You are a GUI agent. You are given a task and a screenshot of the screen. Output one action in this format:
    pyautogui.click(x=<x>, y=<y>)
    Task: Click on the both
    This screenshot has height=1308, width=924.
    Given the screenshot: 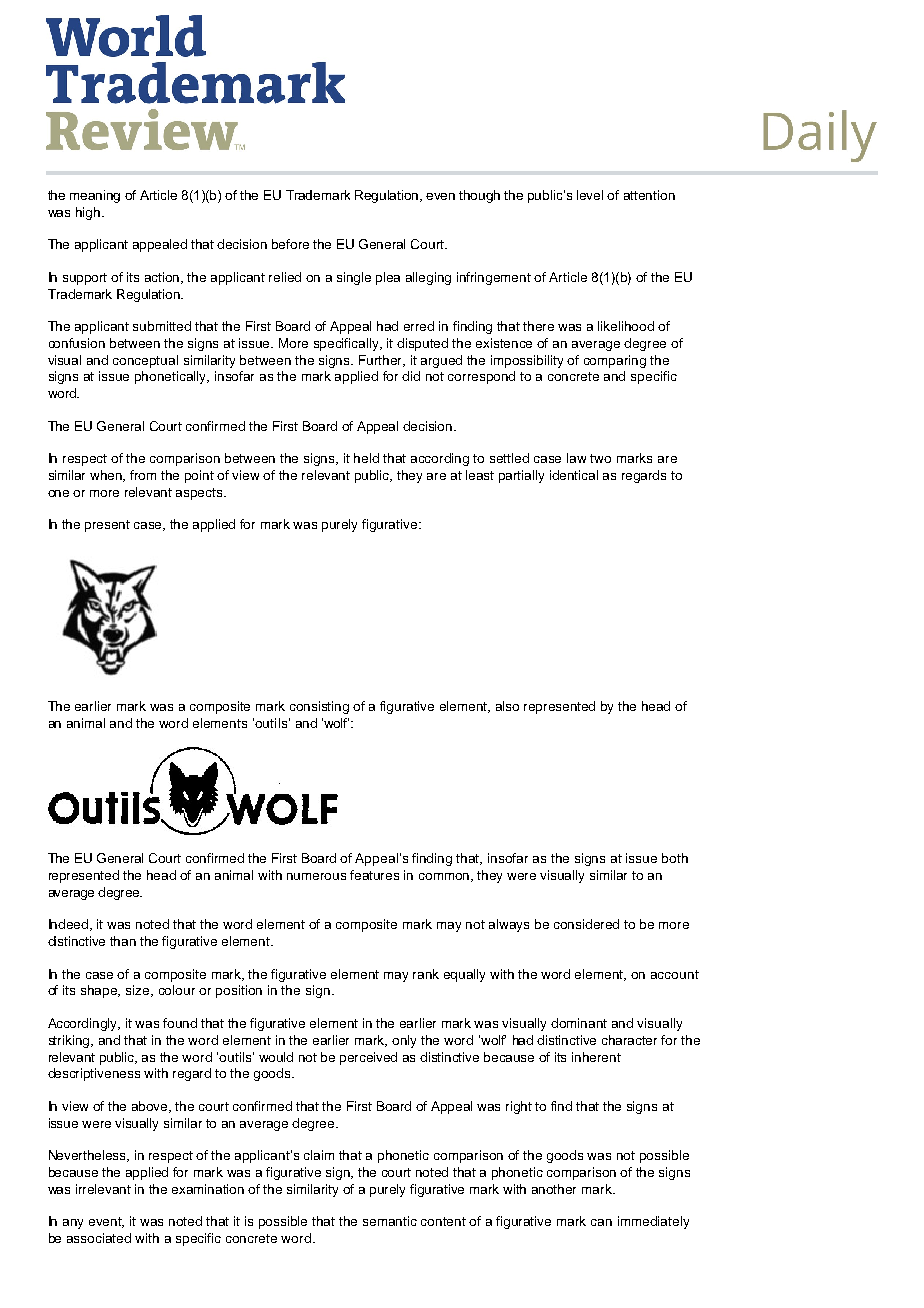 What is the action you would take?
    pyautogui.click(x=675, y=858)
